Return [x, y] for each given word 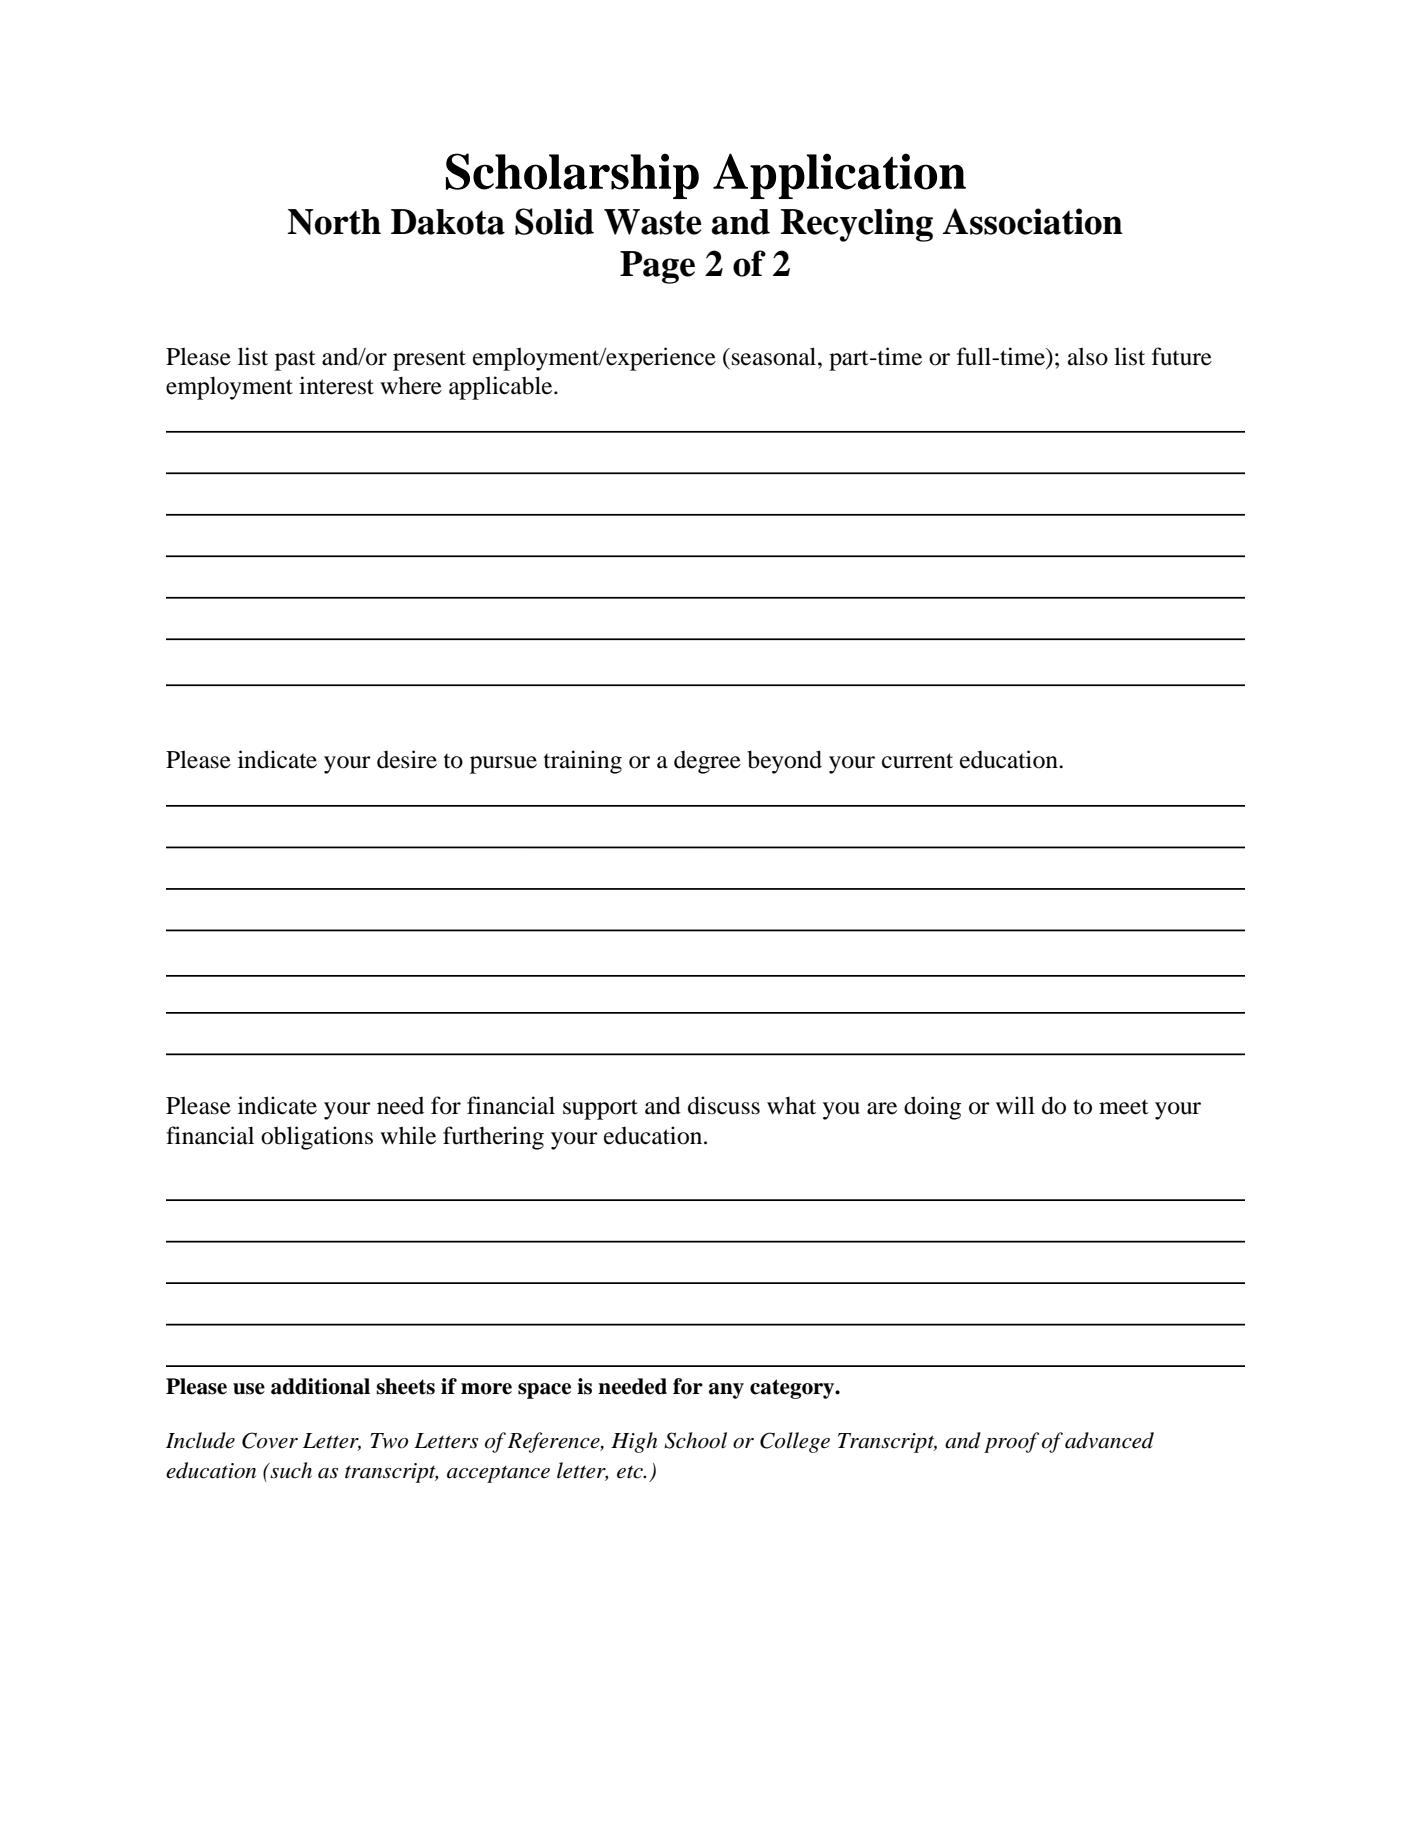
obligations [317, 1138]
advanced [1109, 1440]
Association [1033, 221]
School [695, 1440]
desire [407, 759]
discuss [724, 1105]
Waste [653, 222]
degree [707, 762]
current [917, 761]
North [334, 222]
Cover [270, 1440]
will [1015, 1105]
